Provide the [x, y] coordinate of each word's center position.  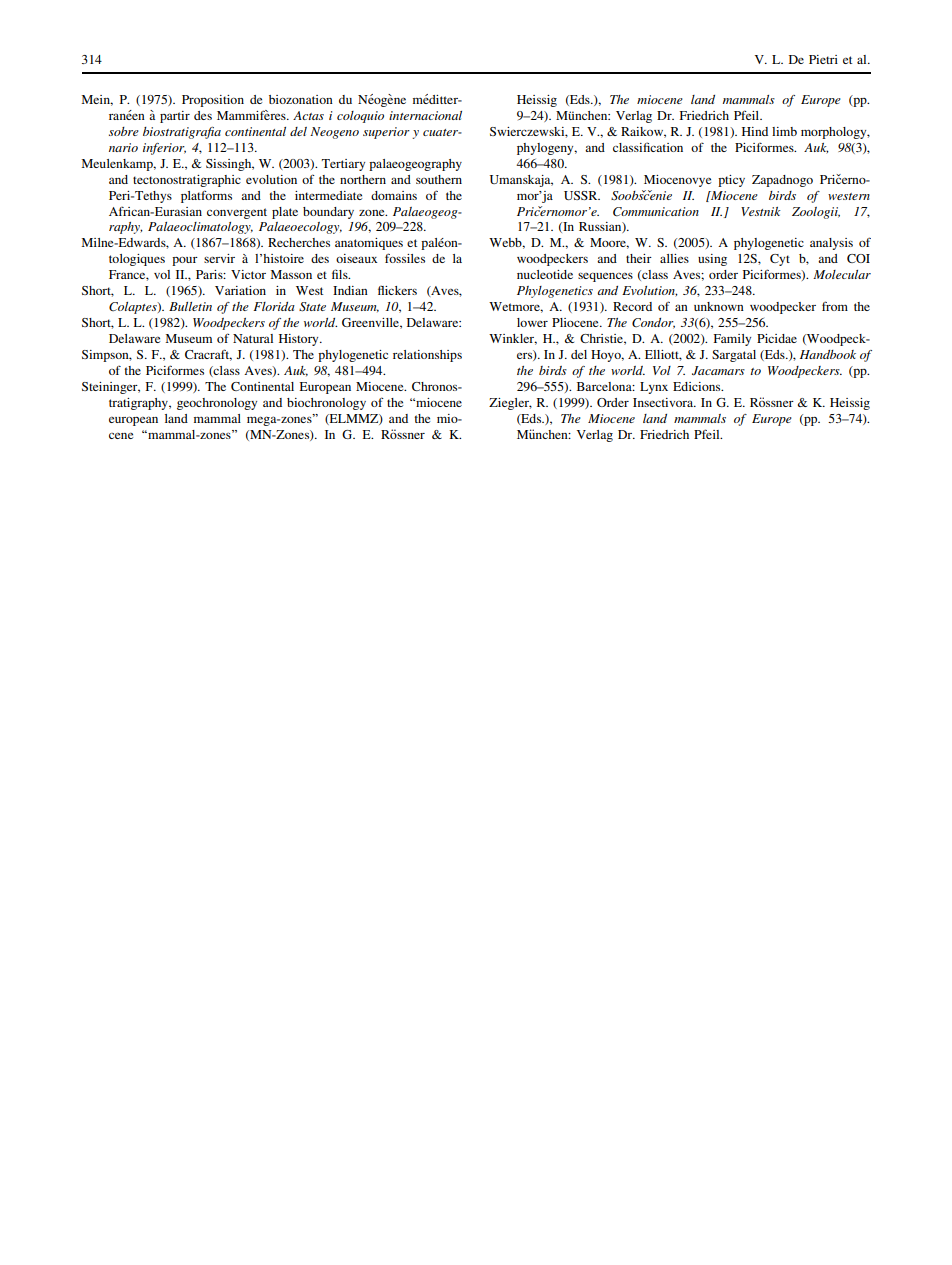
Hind [755, 131]
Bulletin [190, 306]
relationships [427, 356]
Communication [656, 212]
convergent [237, 213]
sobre [124, 131]
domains [394, 195]
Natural [253, 338]
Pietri [823, 59]
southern [439, 179]
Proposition [213, 101]
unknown [719, 306]
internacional [425, 115]
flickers [397, 290]
